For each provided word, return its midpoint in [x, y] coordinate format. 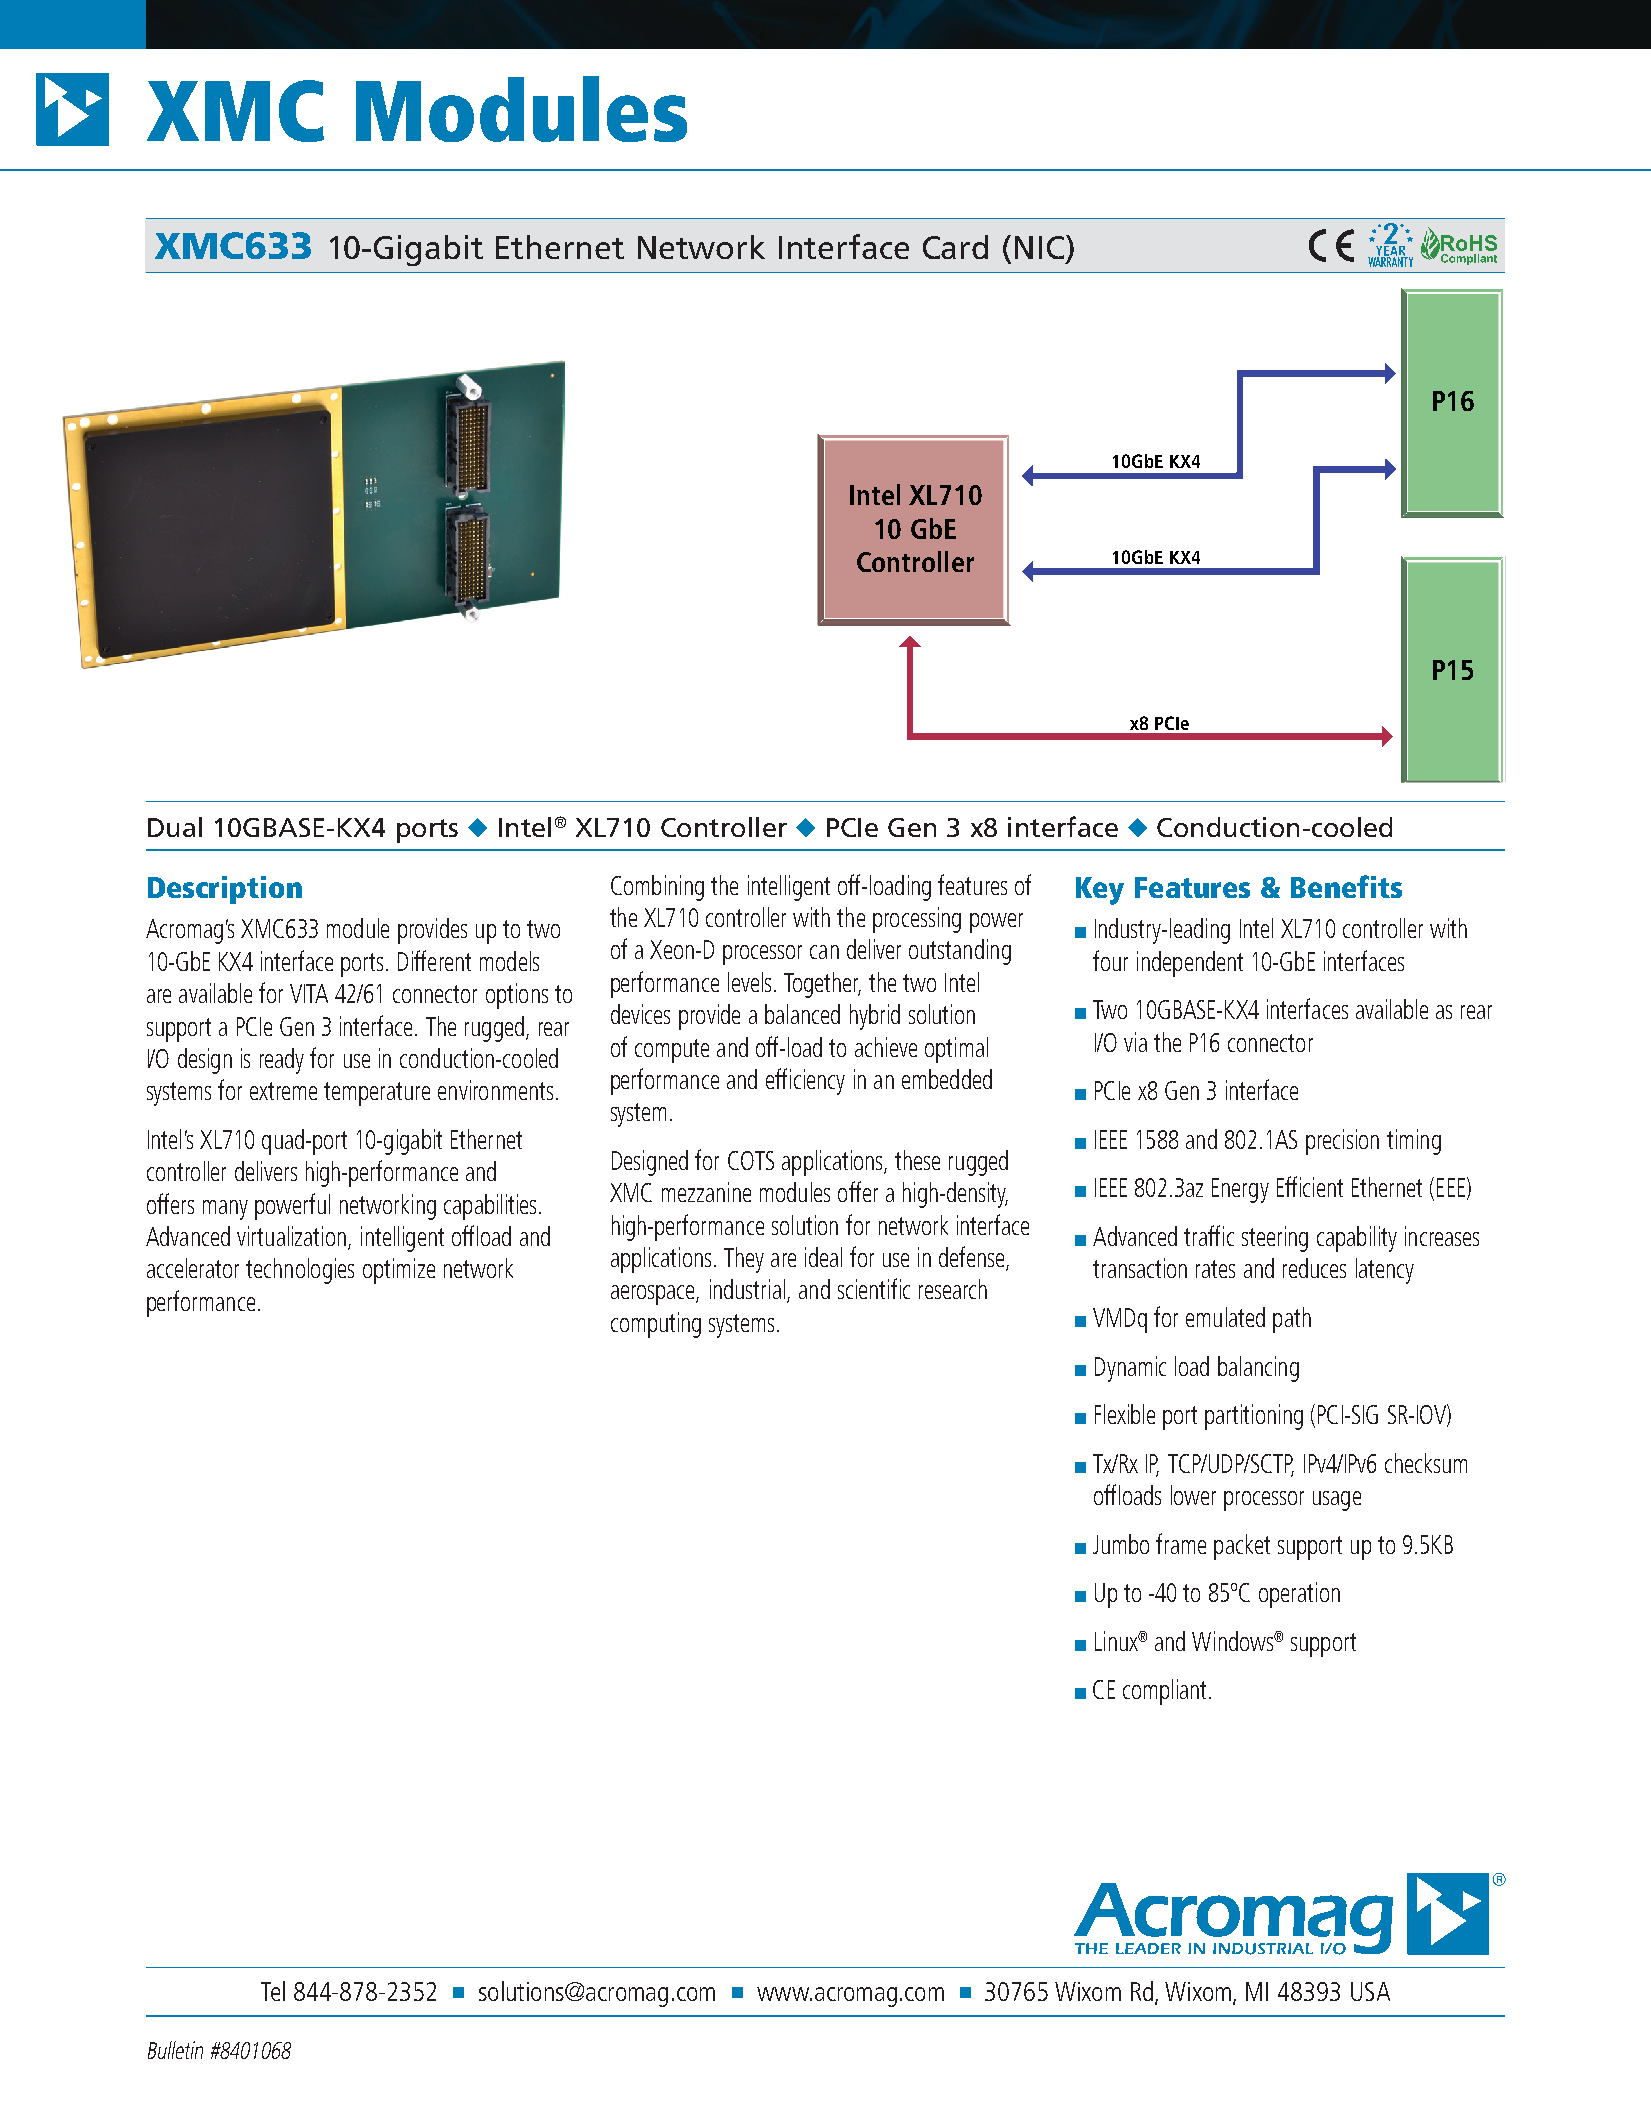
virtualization [291, 1236]
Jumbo [1121, 1544]
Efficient [1310, 1186]
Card [955, 247]
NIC [1039, 247]
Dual [175, 827]
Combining [657, 888]
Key [1100, 891]
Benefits [1346, 886]
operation [1299, 1595]
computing [656, 1325]
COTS [751, 1160]
